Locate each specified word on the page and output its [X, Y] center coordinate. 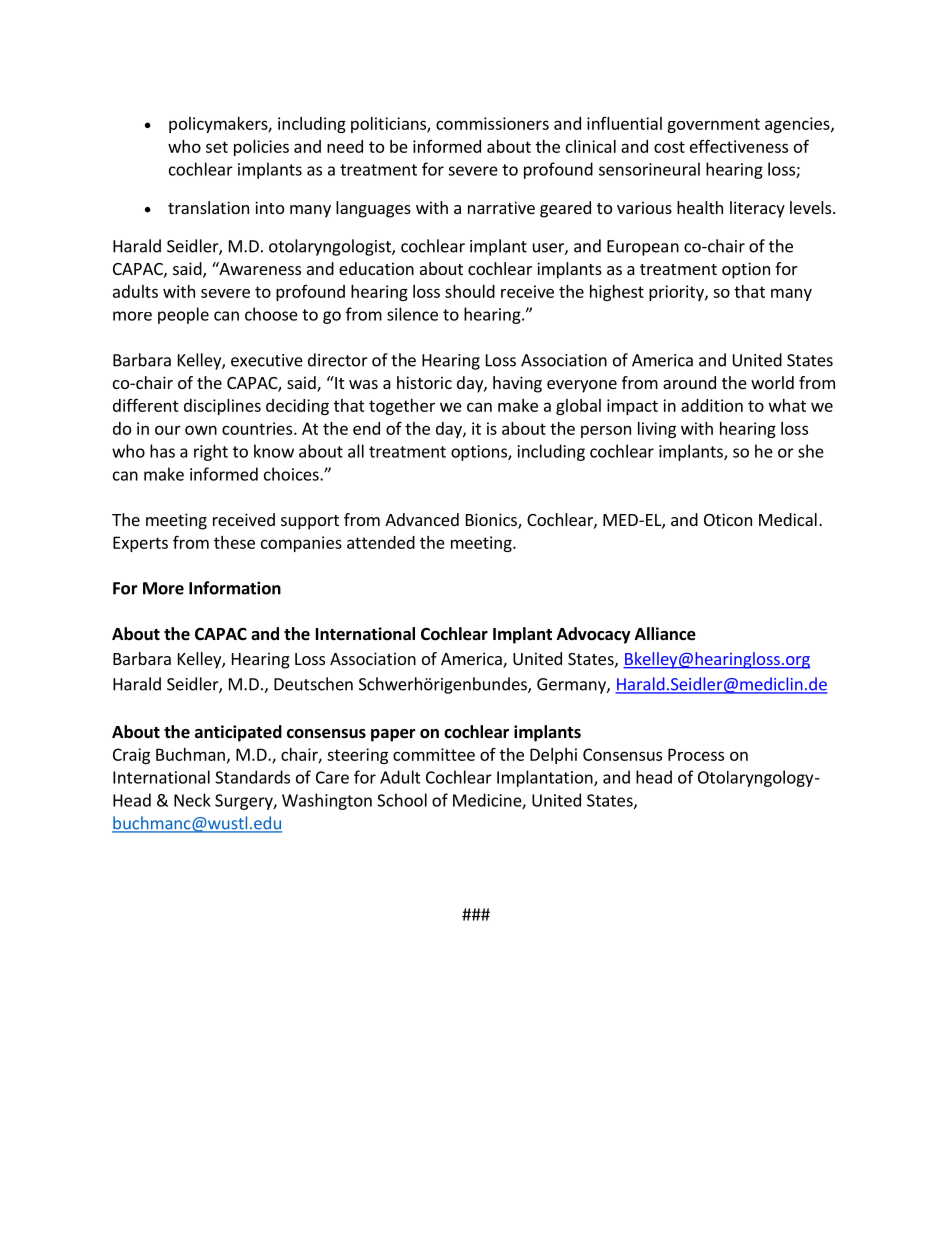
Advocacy [594, 635]
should [470, 291]
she [811, 451]
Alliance [665, 634]
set [217, 147]
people [183, 315]
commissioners [492, 123]
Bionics [492, 521]
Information [235, 588]
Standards [252, 777]
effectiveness [739, 146]
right [211, 452]
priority [677, 293]
